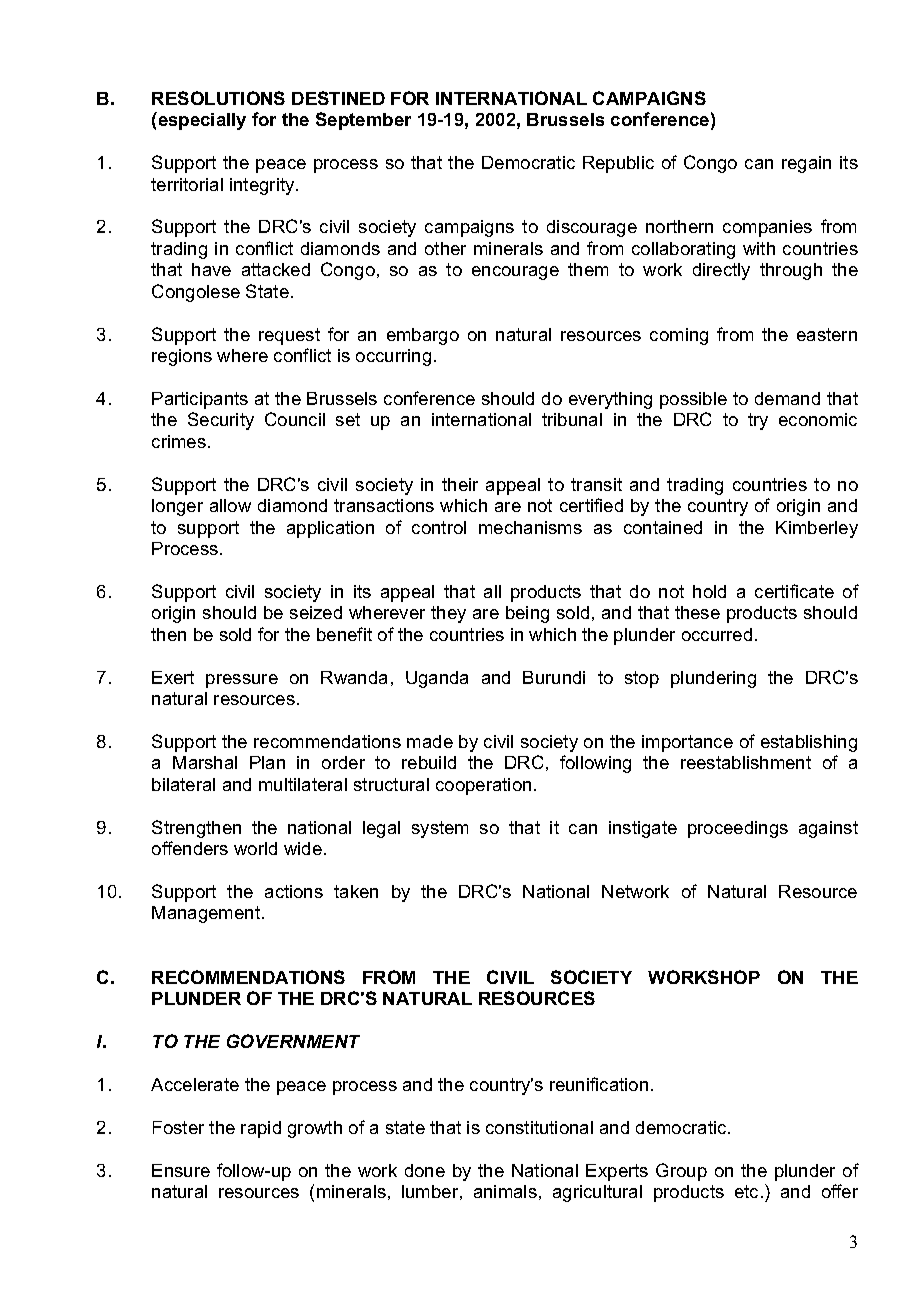 This document has height=1308, width=924. What do you see at coordinates (242, 681) in the document?
I see `pressure` at bounding box center [242, 681].
